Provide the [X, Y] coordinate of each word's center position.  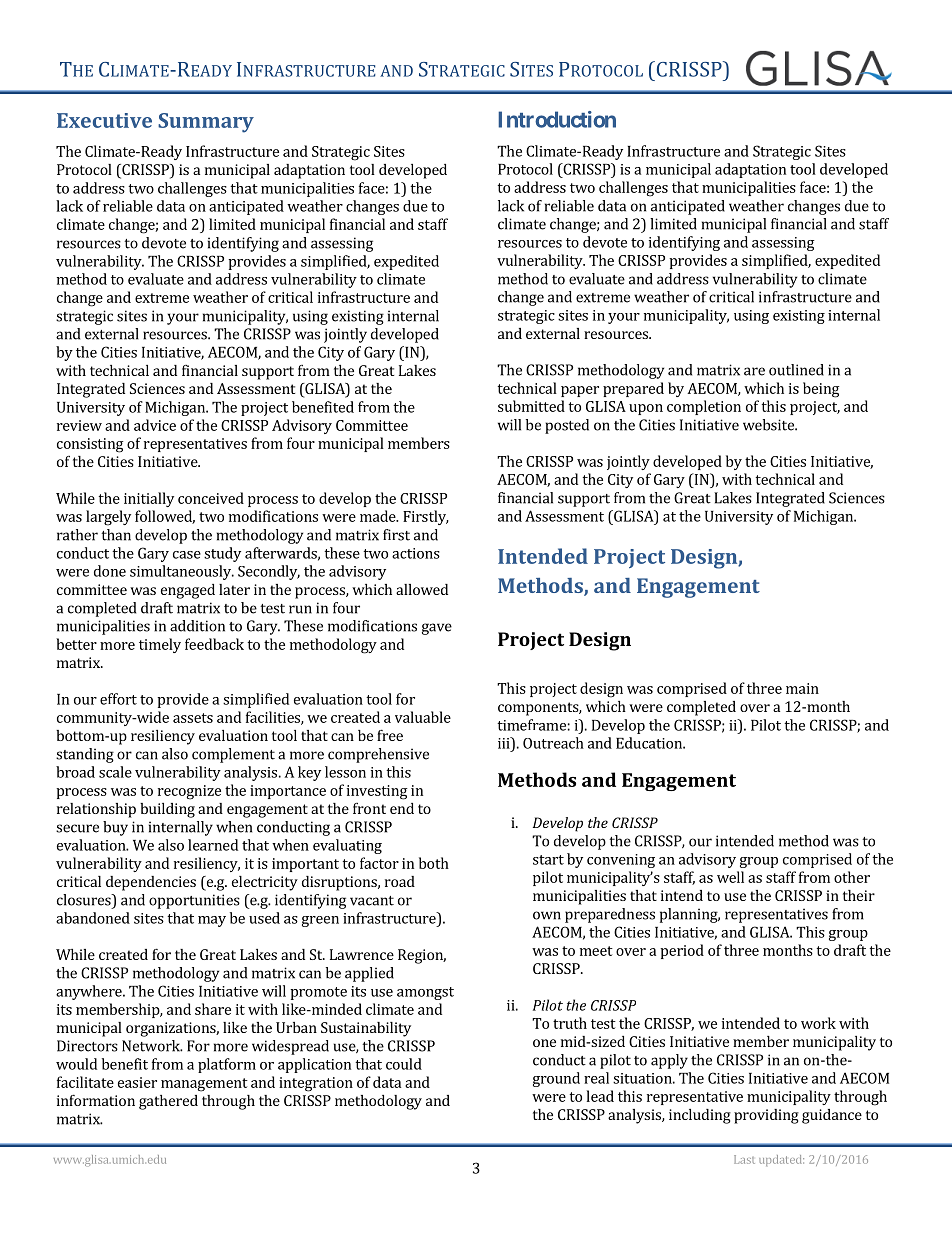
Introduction [557, 119]
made [379, 516]
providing [766, 1116]
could [404, 1064]
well [730, 877]
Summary [206, 123]
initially [149, 499]
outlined [796, 370]
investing [377, 792]
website [769, 425]
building [167, 810]
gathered [168, 1102]
